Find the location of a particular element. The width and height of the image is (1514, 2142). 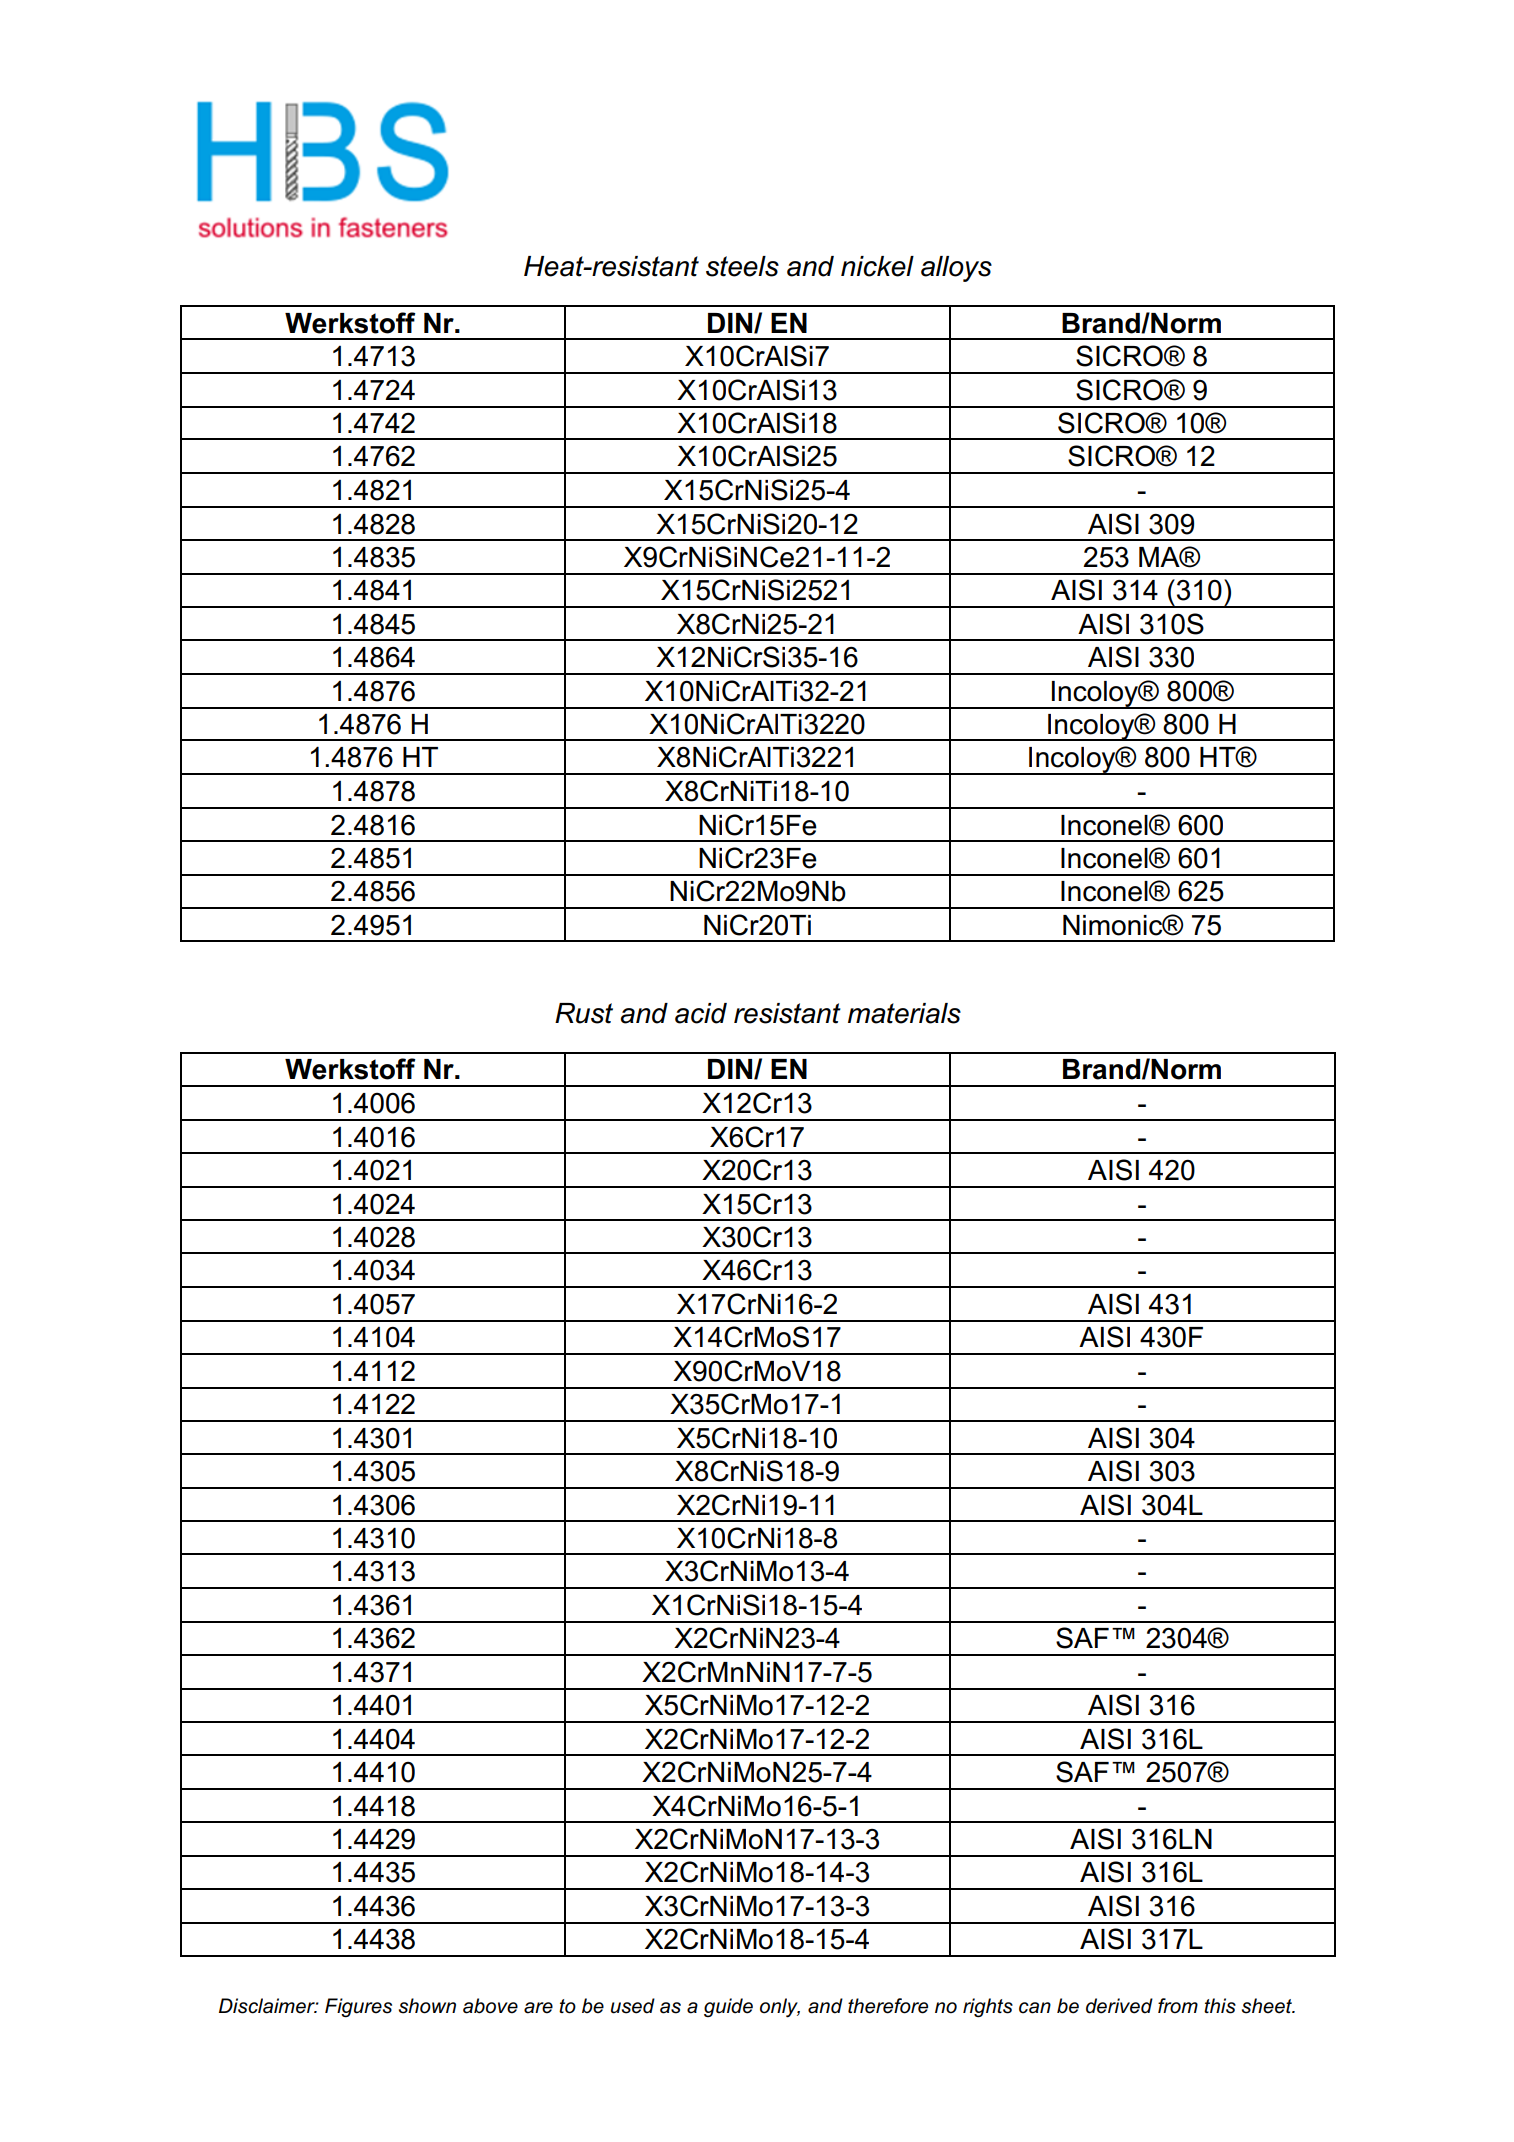

derived is located at coordinates (1119, 2006).
